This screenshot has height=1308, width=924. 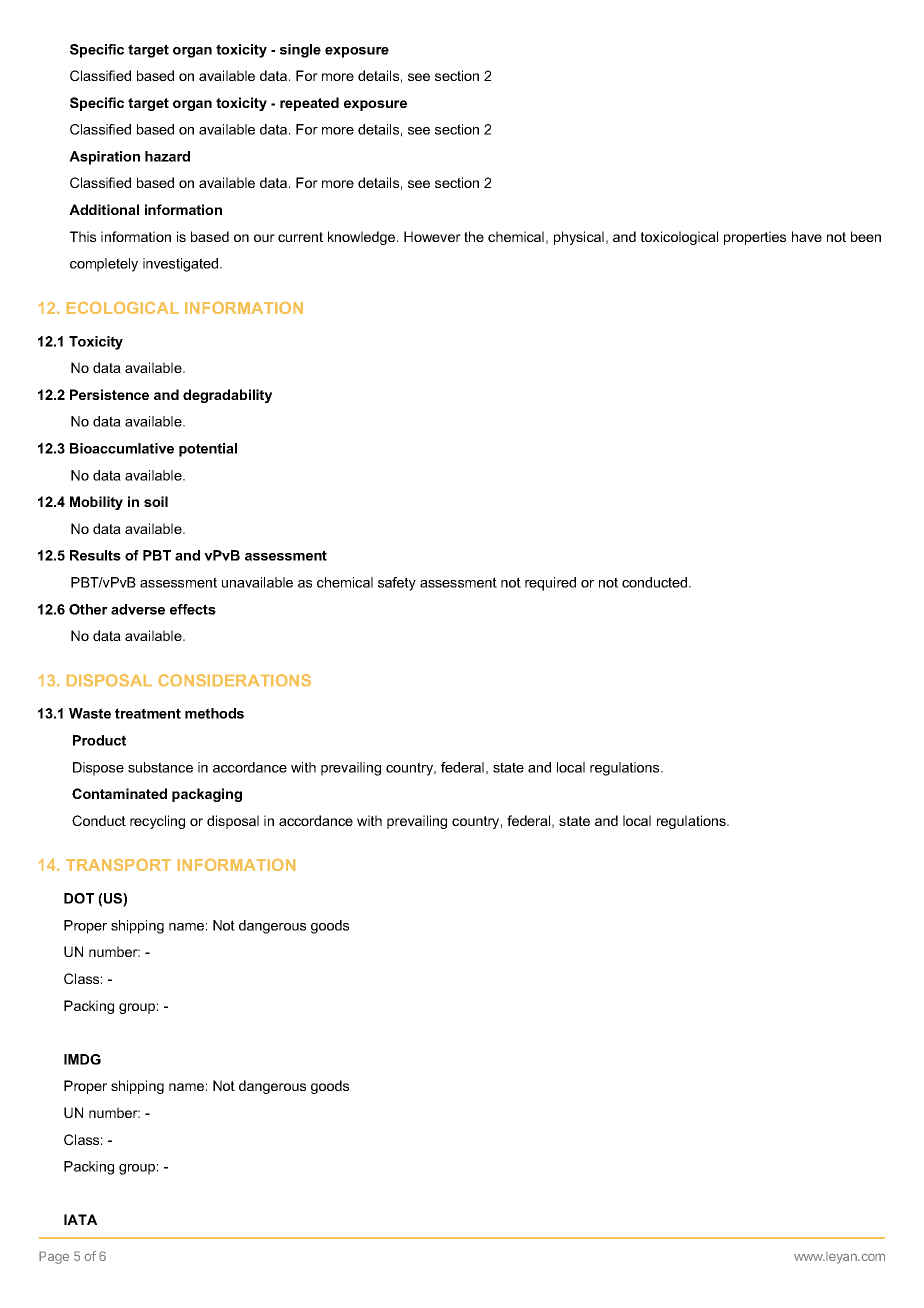 What do you see at coordinates (309, 104) in the screenshot?
I see `repeated` at bounding box center [309, 104].
